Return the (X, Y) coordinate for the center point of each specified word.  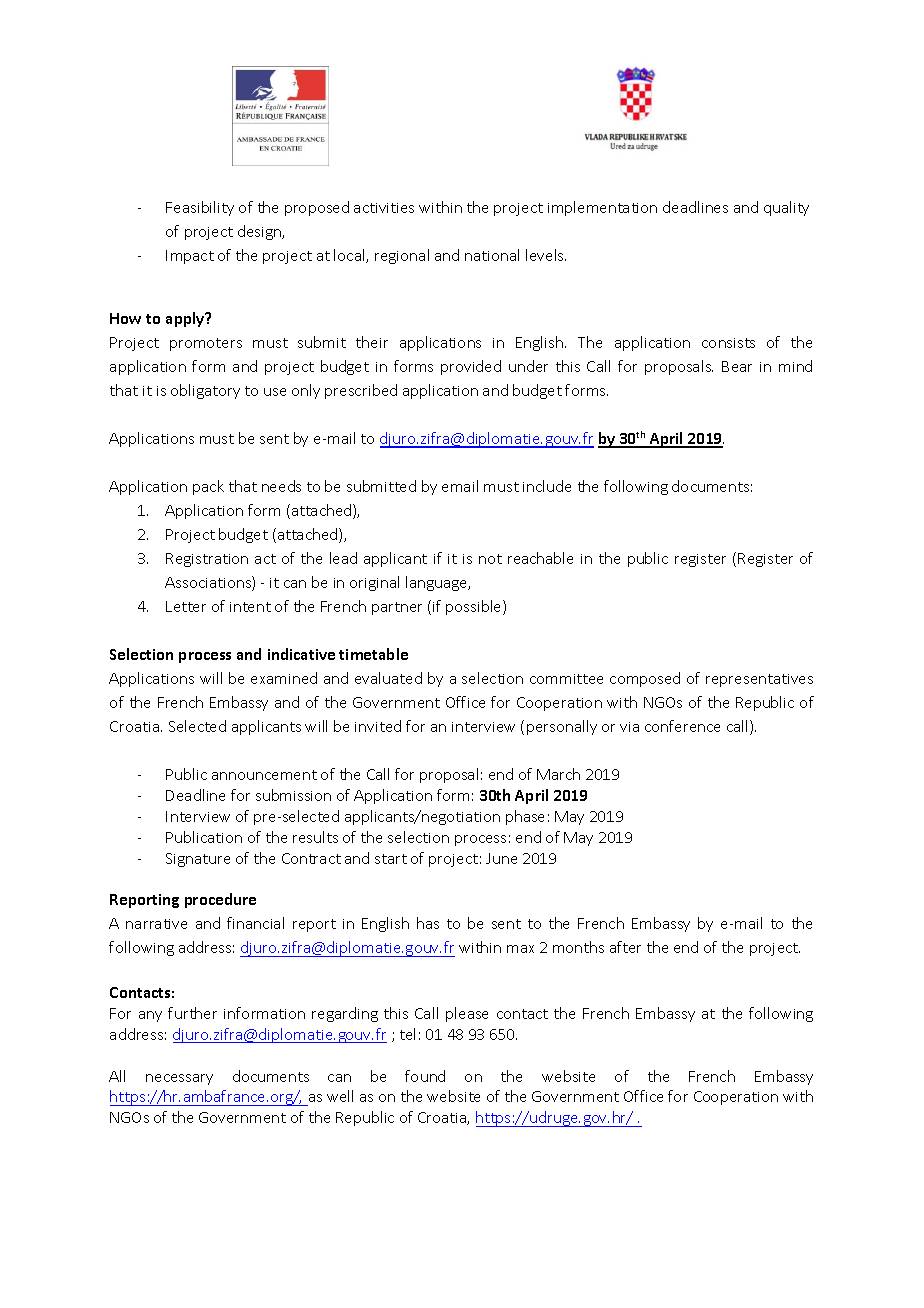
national (492, 255)
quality (786, 208)
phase (525, 817)
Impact (190, 257)
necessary (179, 1079)
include (547, 486)
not (490, 559)
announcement (264, 775)
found (425, 1076)
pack (208, 487)
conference (682, 726)
